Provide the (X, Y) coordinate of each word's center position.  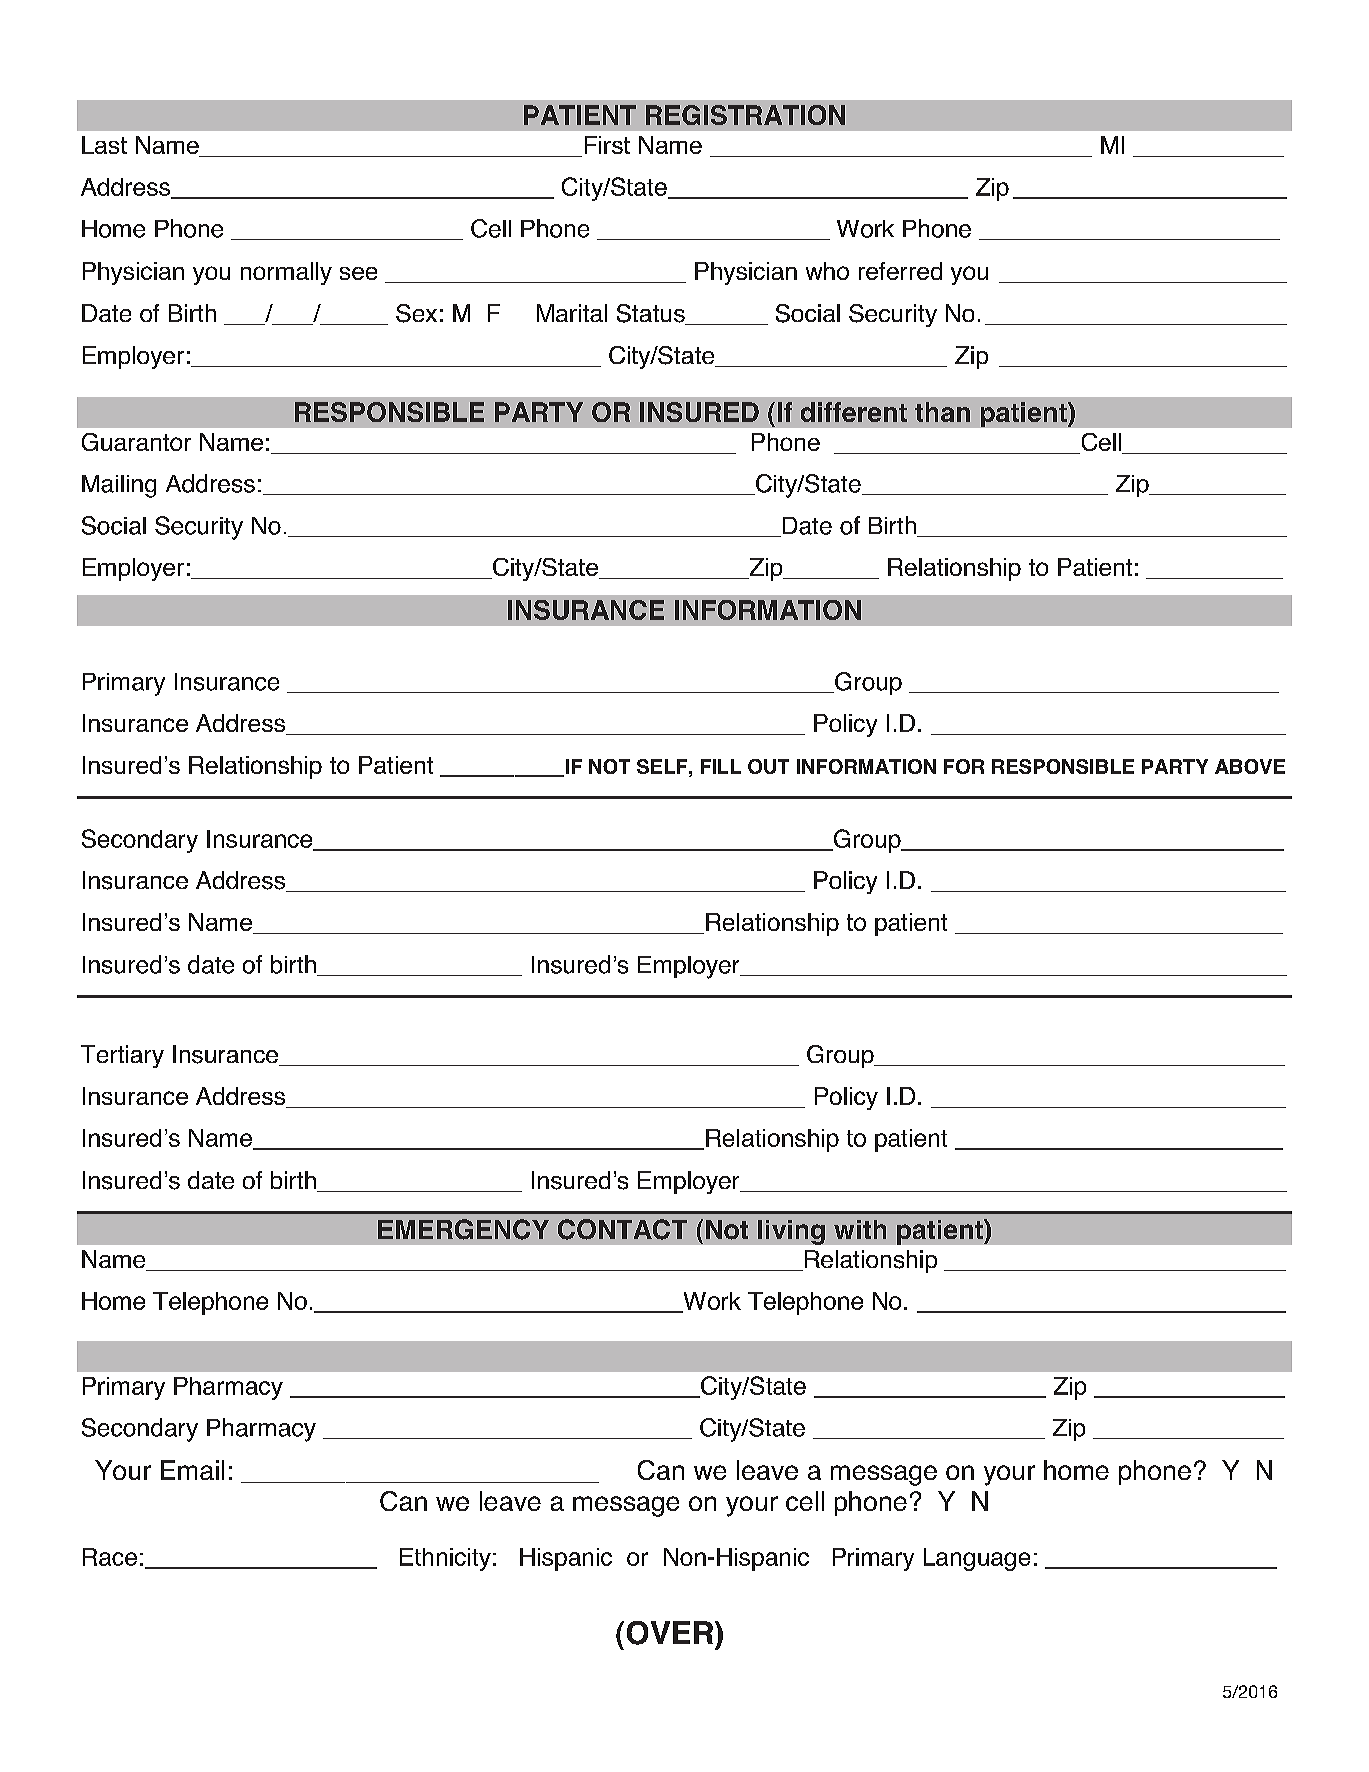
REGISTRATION (745, 115)
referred (900, 271)
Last (104, 145)
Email (192, 1470)
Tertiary (122, 1056)
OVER (670, 1633)
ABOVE (1250, 766)
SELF (663, 766)
